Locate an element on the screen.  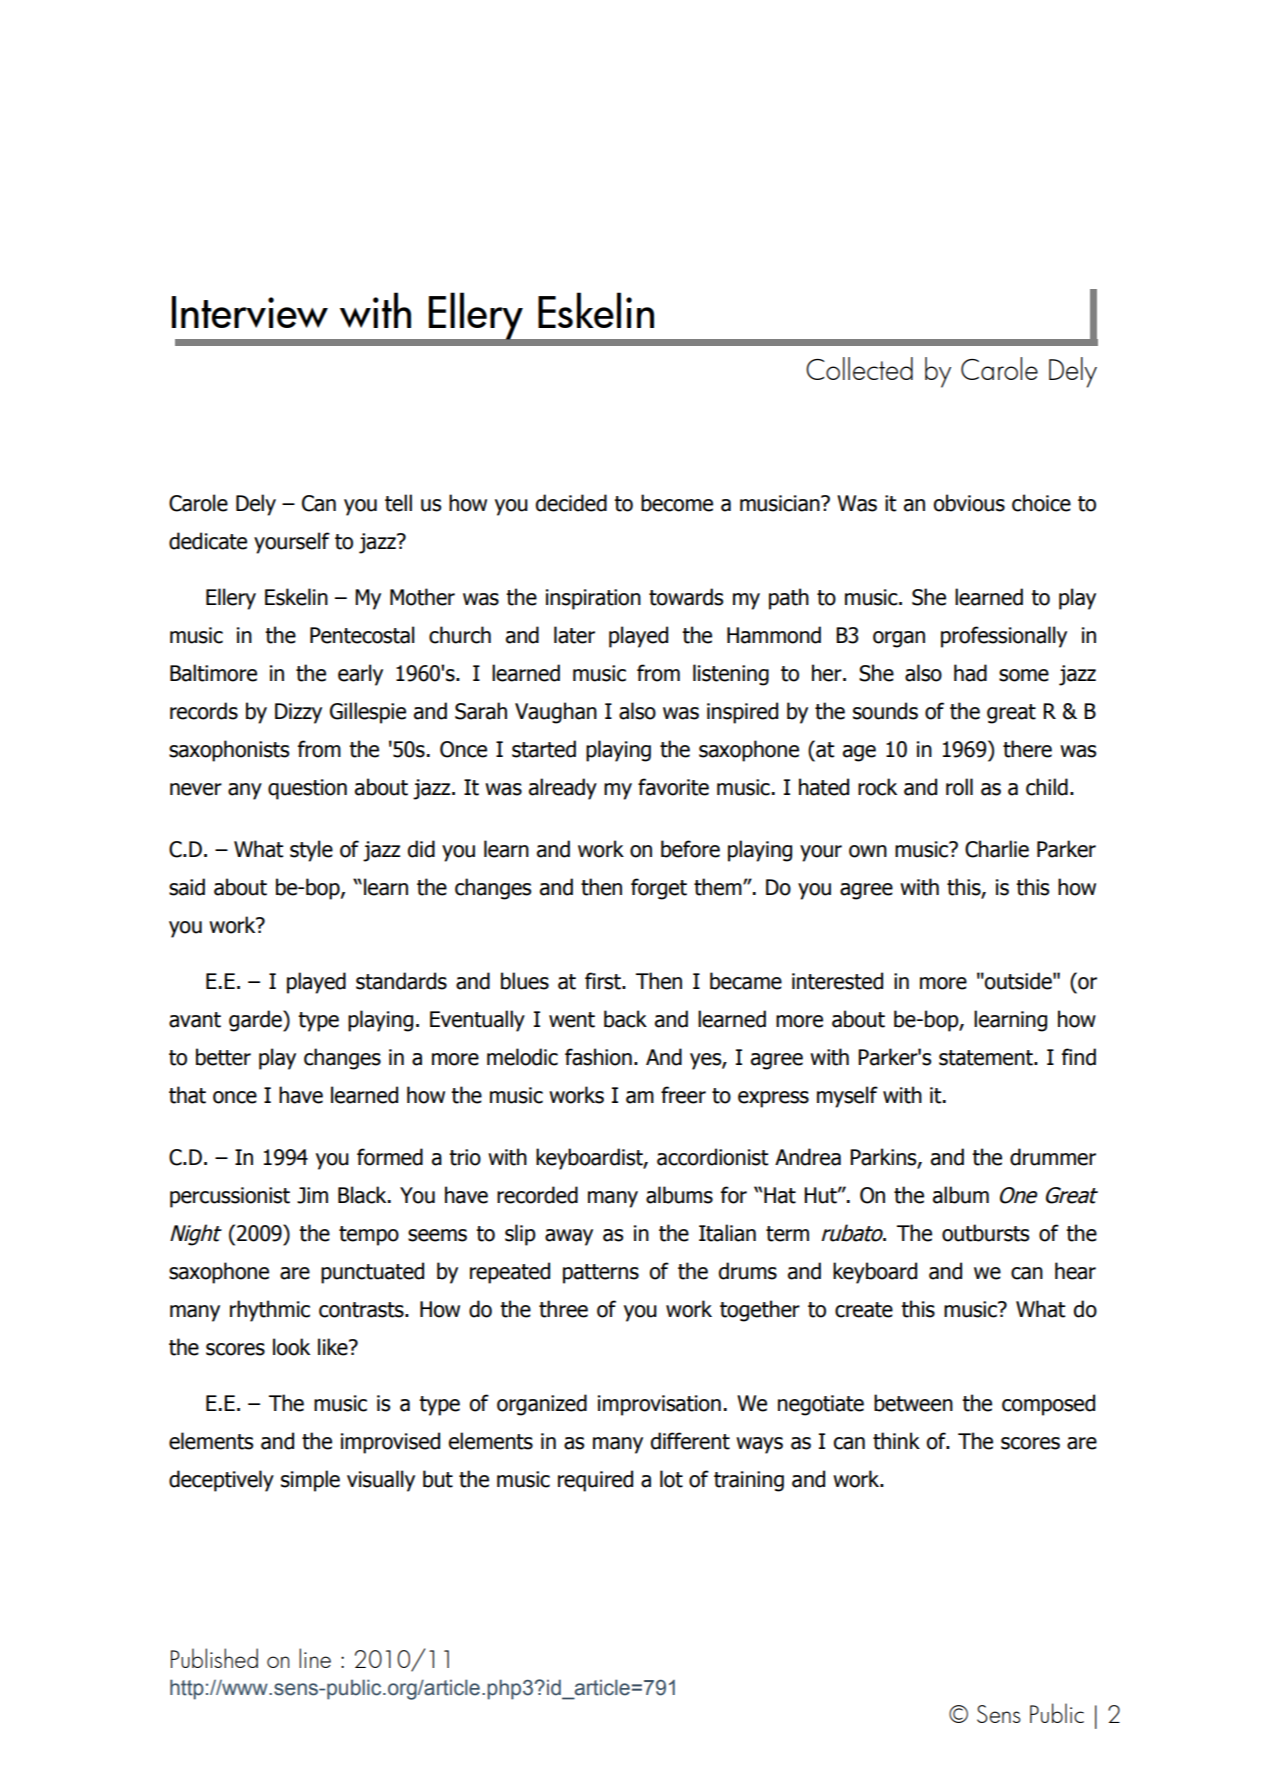
first is located at coordinates (604, 981).
